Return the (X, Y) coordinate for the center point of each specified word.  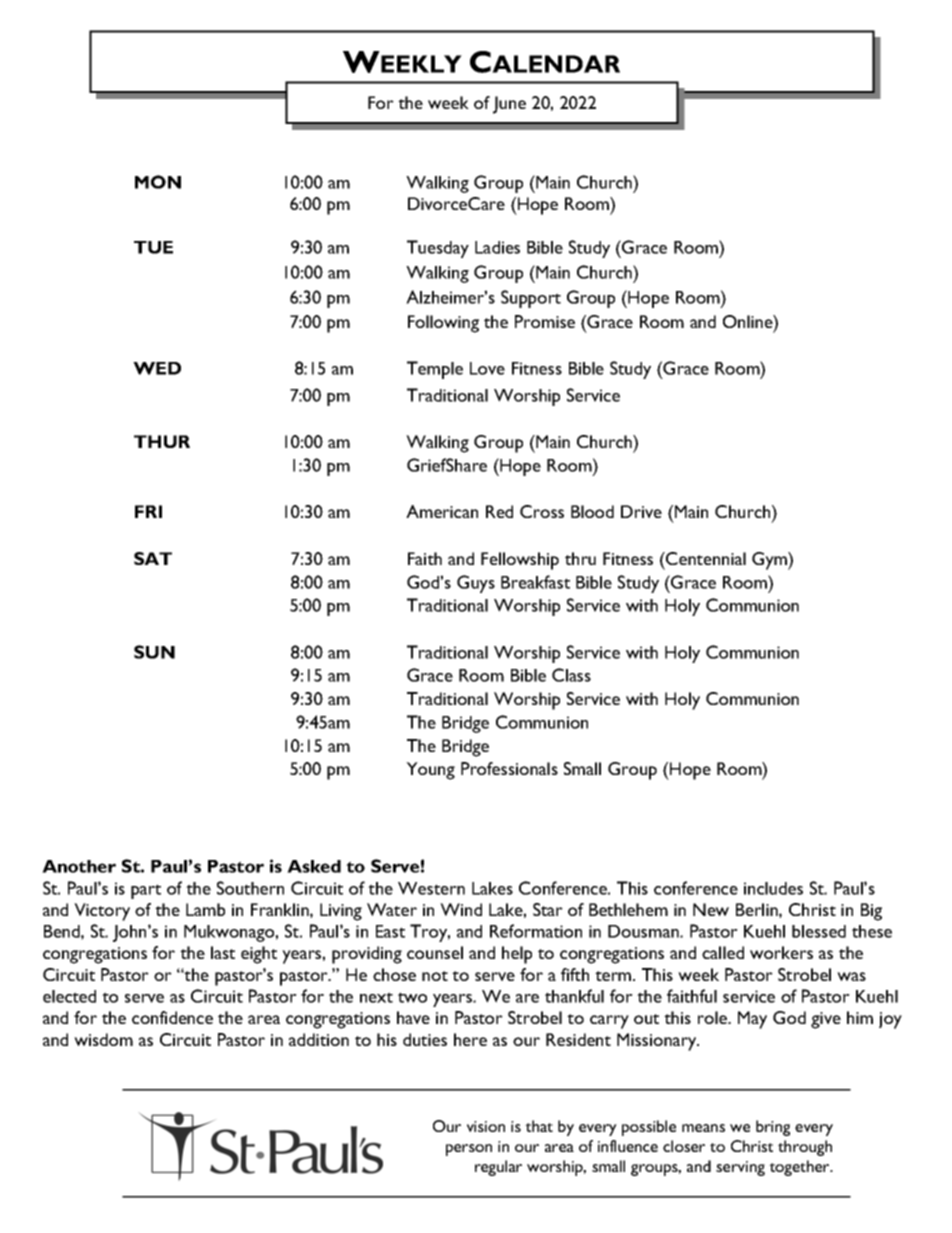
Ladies (497, 247)
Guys (476, 584)
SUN (154, 652)
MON (158, 182)
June (509, 105)
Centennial (705, 558)
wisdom (103, 1039)
